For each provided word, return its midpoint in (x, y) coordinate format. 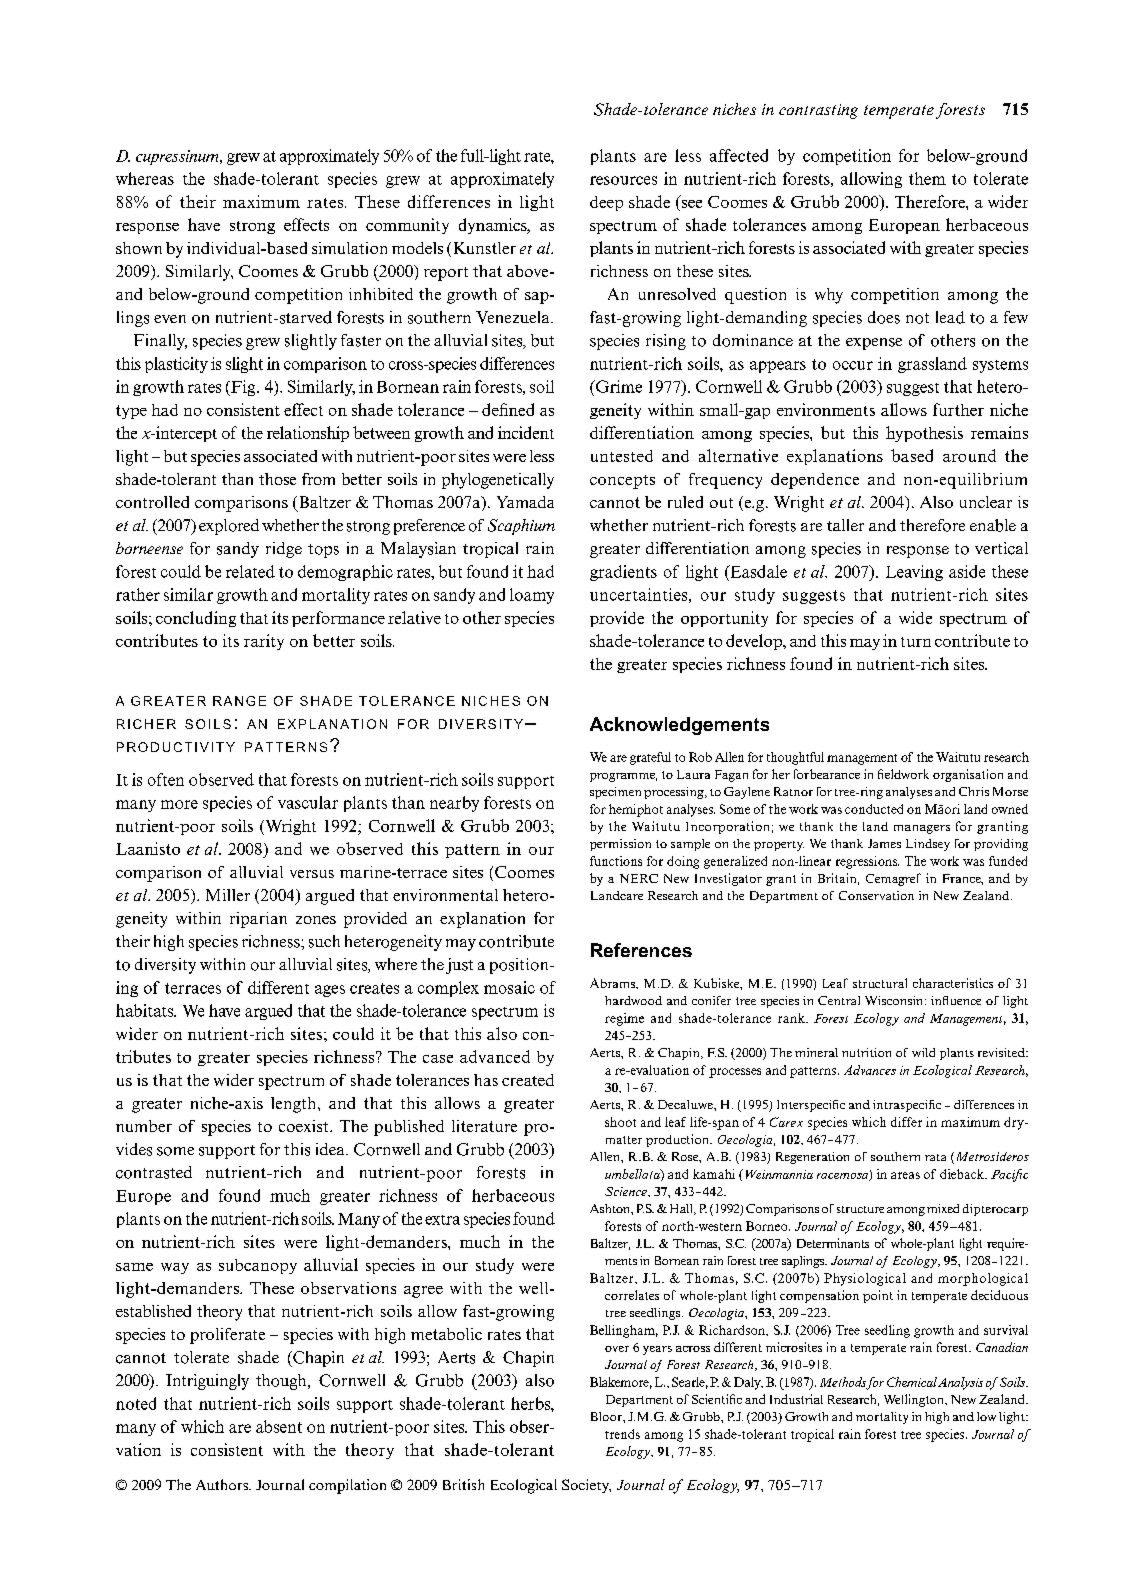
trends (622, 1434)
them (927, 178)
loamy (532, 596)
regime (624, 1019)
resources (623, 180)
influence (956, 1000)
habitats (146, 1010)
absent (279, 1426)
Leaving (914, 573)
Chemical (912, 1382)
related (250, 571)
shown (139, 248)
